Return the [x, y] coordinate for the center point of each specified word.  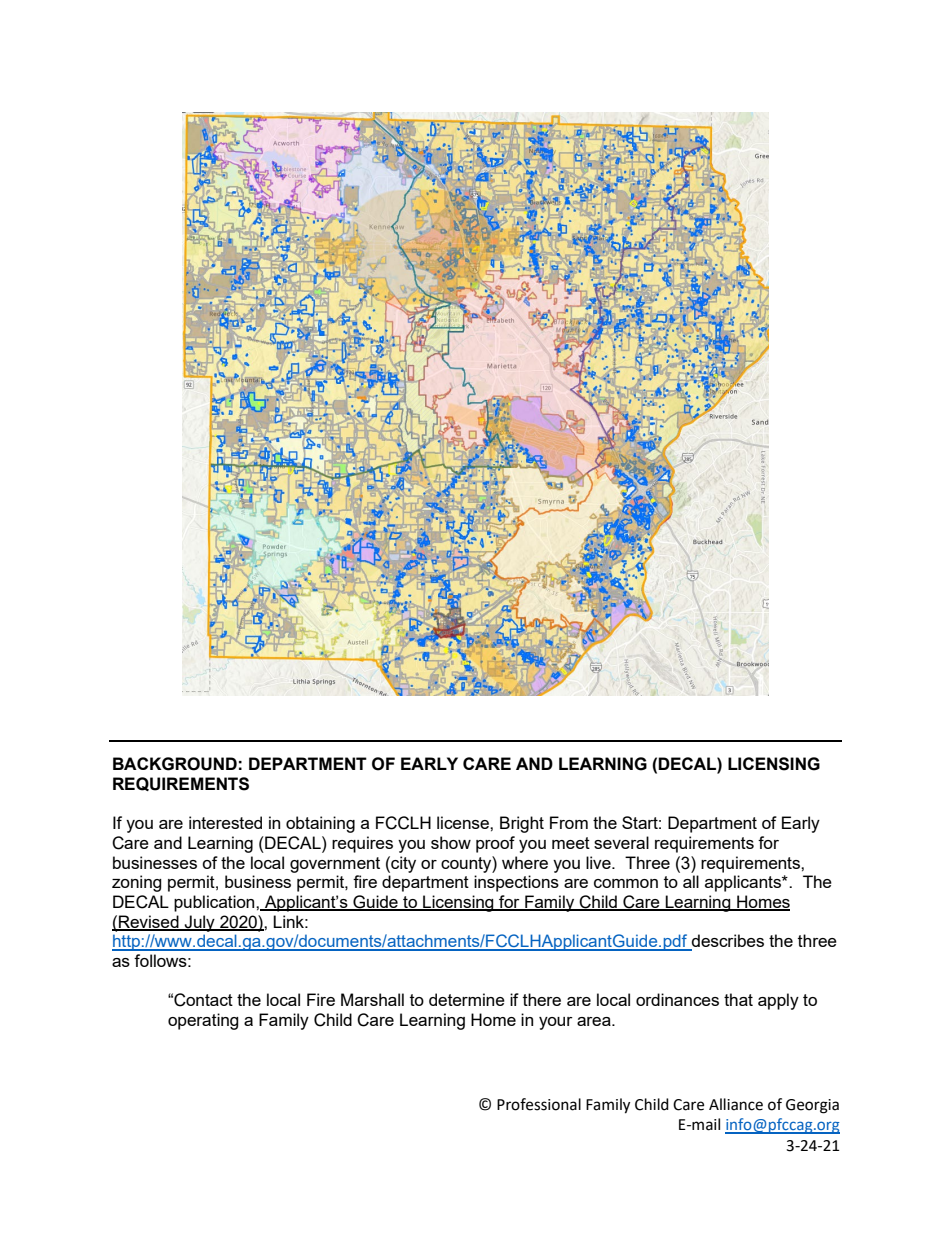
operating [203, 1021]
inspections [516, 883]
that [738, 999]
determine [467, 999]
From [569, 822]
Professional [539, 1104]
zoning [137, 883]
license [464, 822]
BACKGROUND [175, 764]
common [626, 883]
